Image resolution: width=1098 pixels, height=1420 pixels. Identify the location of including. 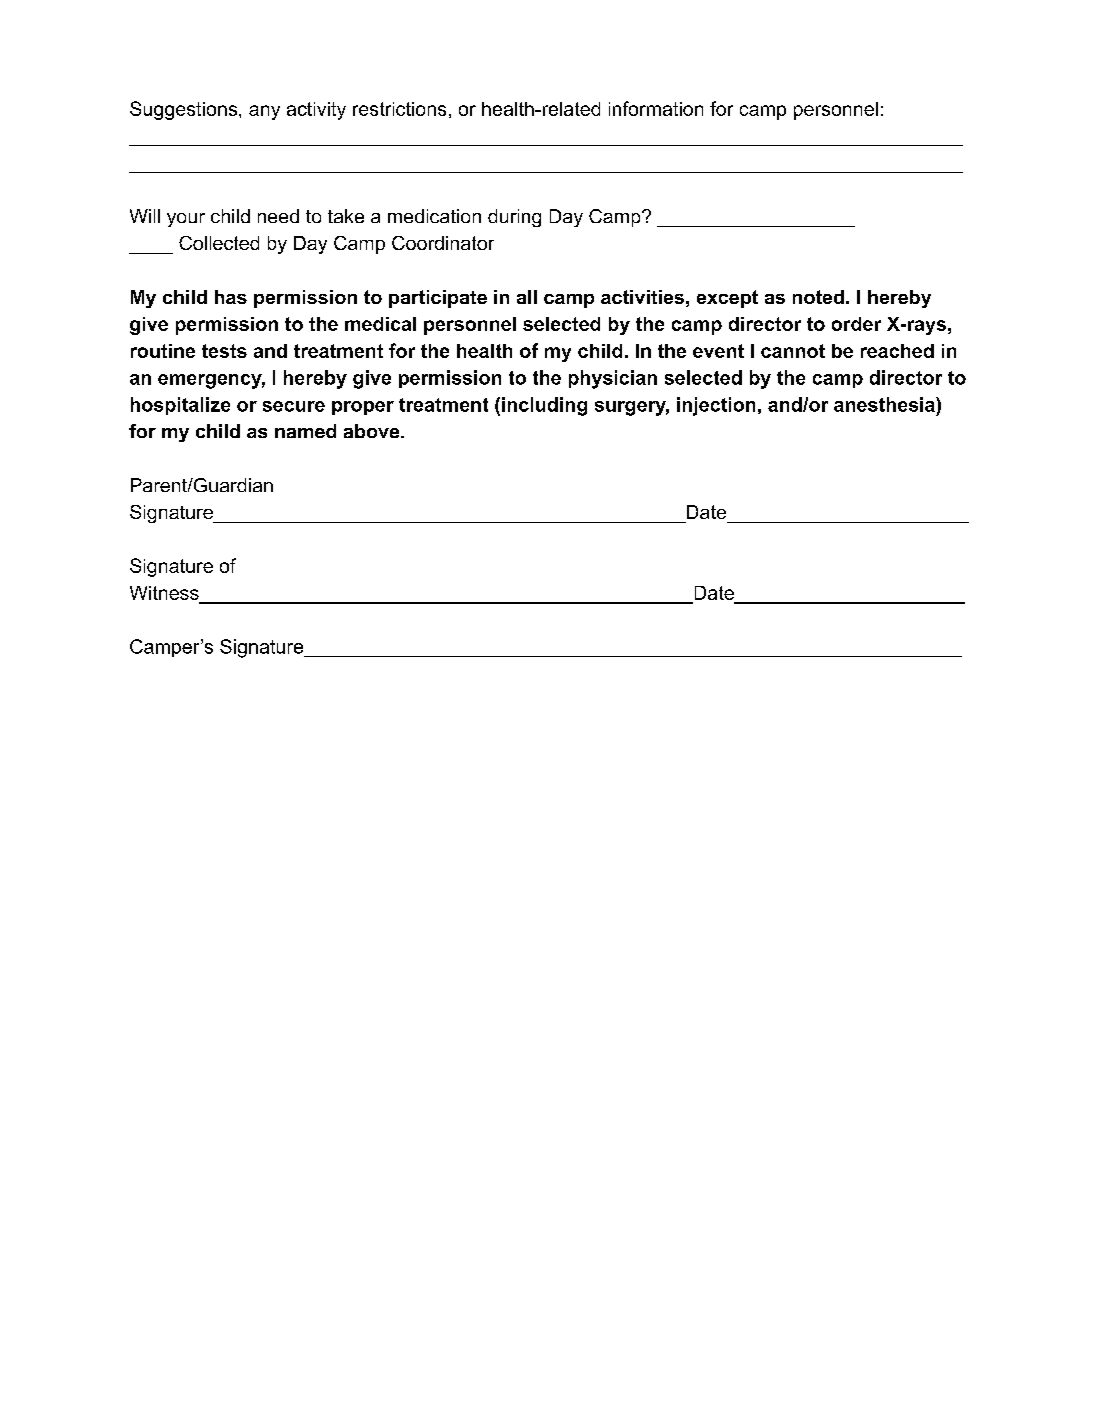
(544, 406).
